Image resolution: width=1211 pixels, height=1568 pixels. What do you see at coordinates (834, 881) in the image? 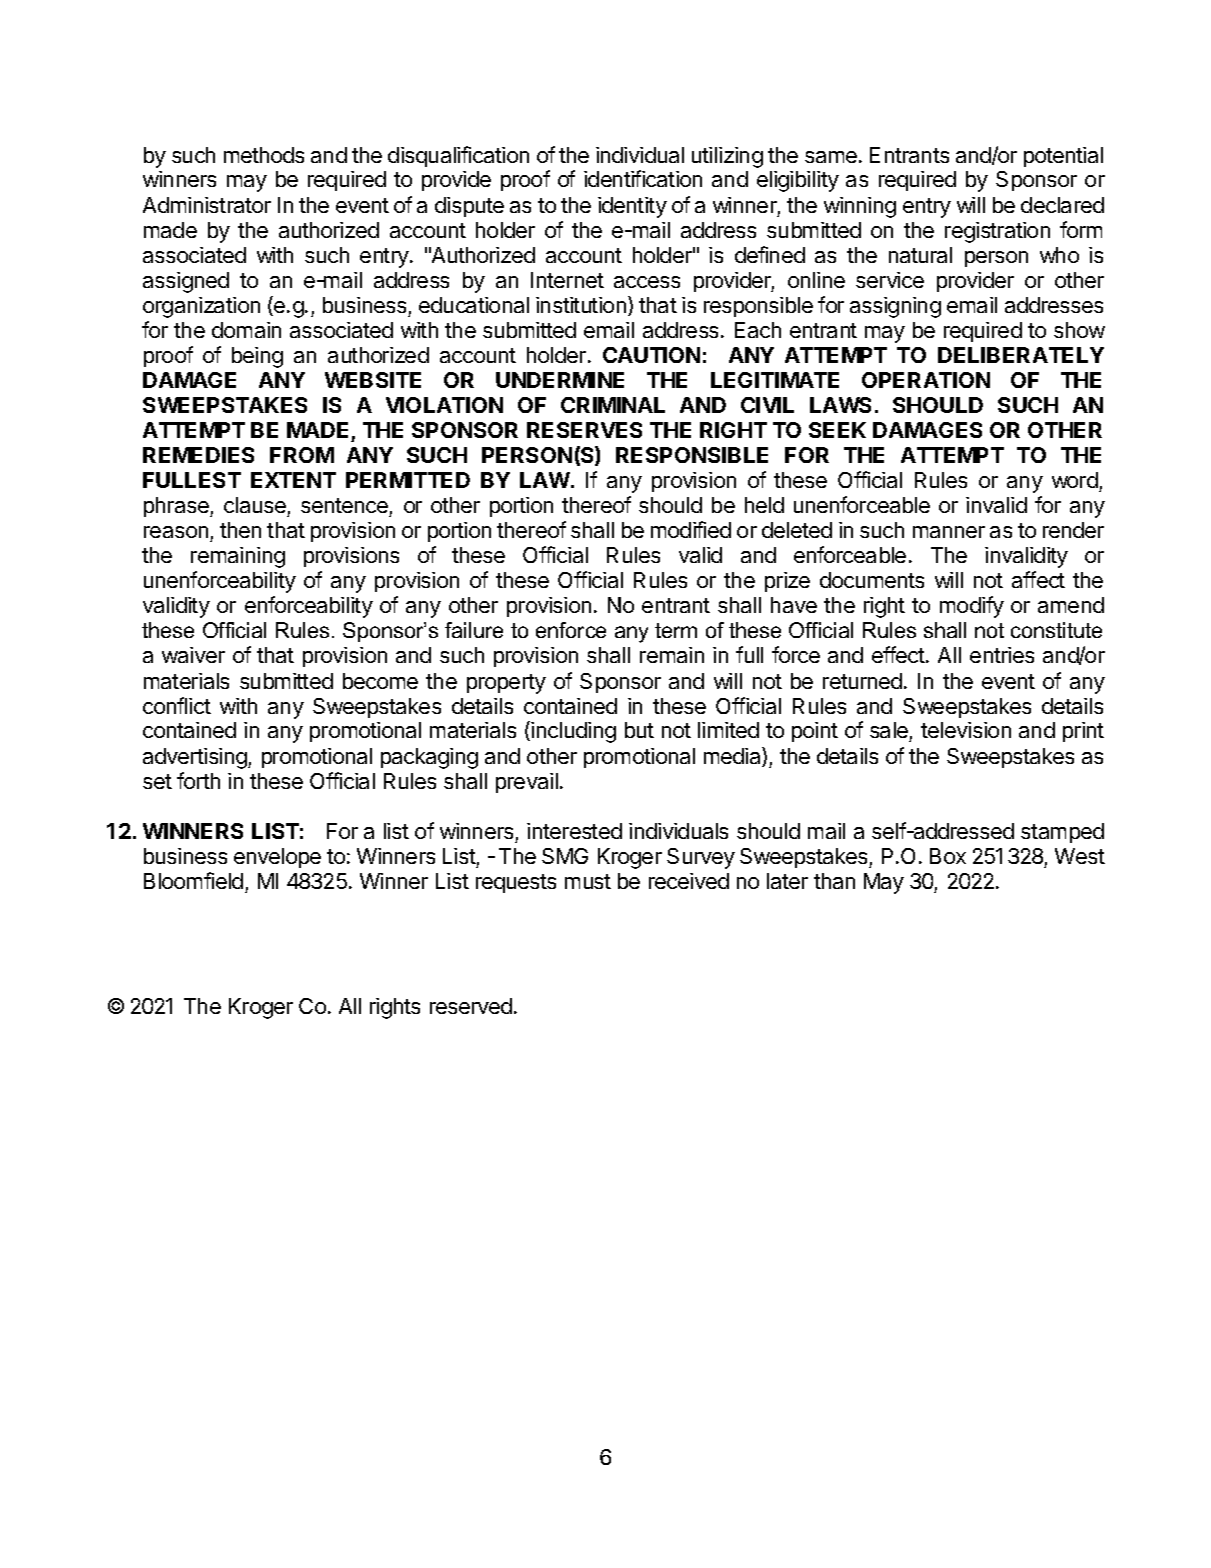
I see `than` at bounding box center [834, 881].
